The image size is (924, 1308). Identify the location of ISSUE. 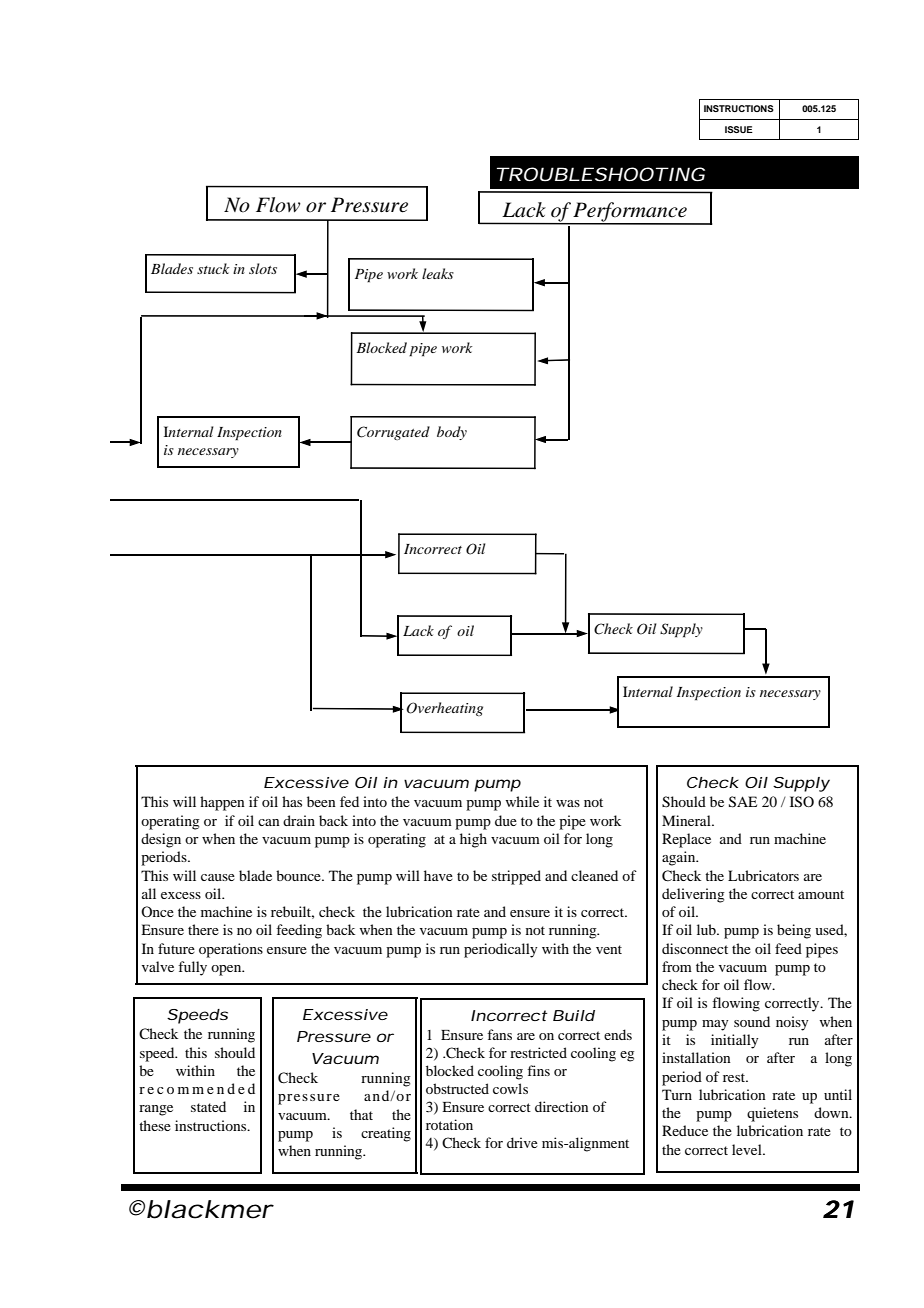
(739, 129).
